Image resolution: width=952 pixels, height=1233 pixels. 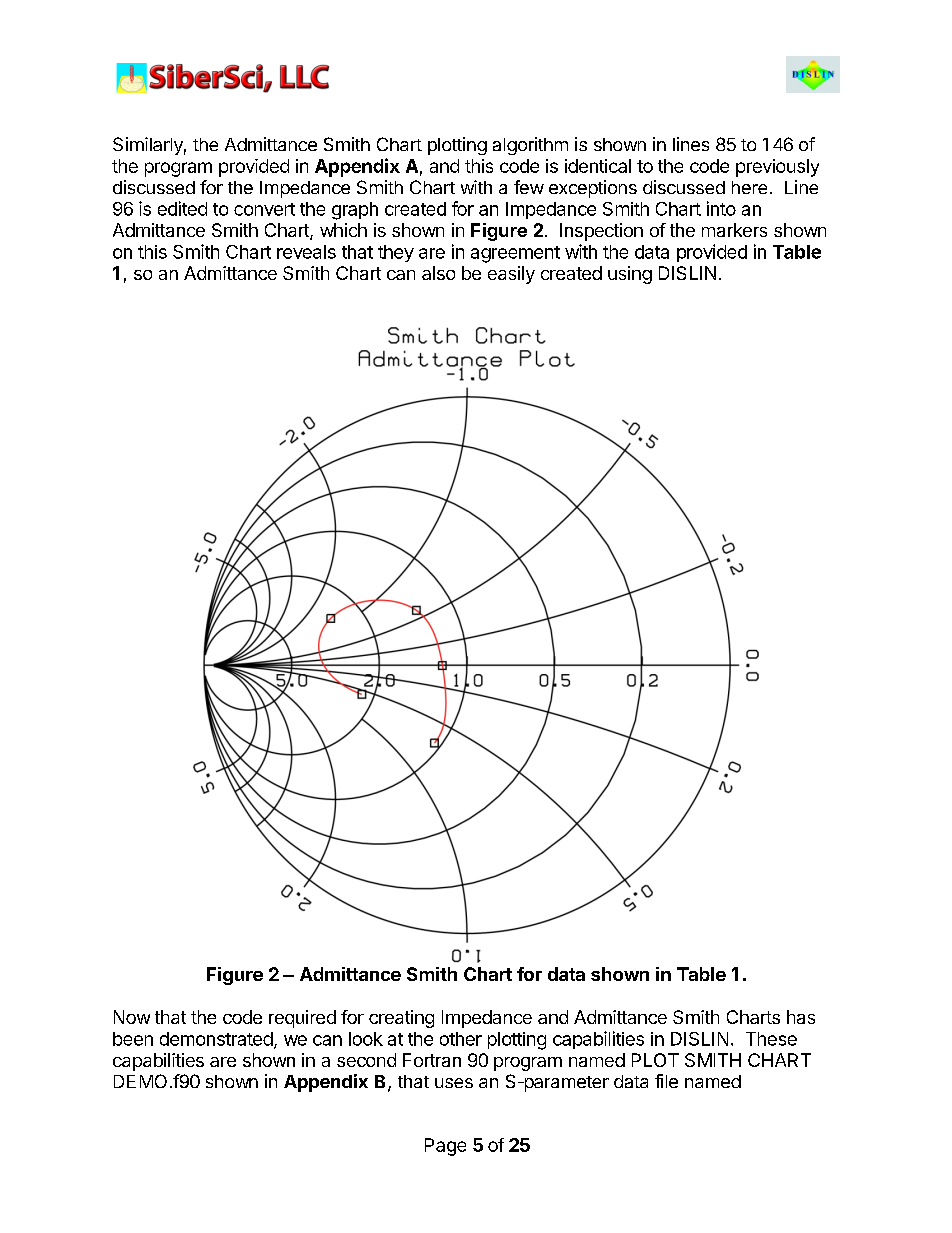 I want to click on also, so click(x=438, y=273).
